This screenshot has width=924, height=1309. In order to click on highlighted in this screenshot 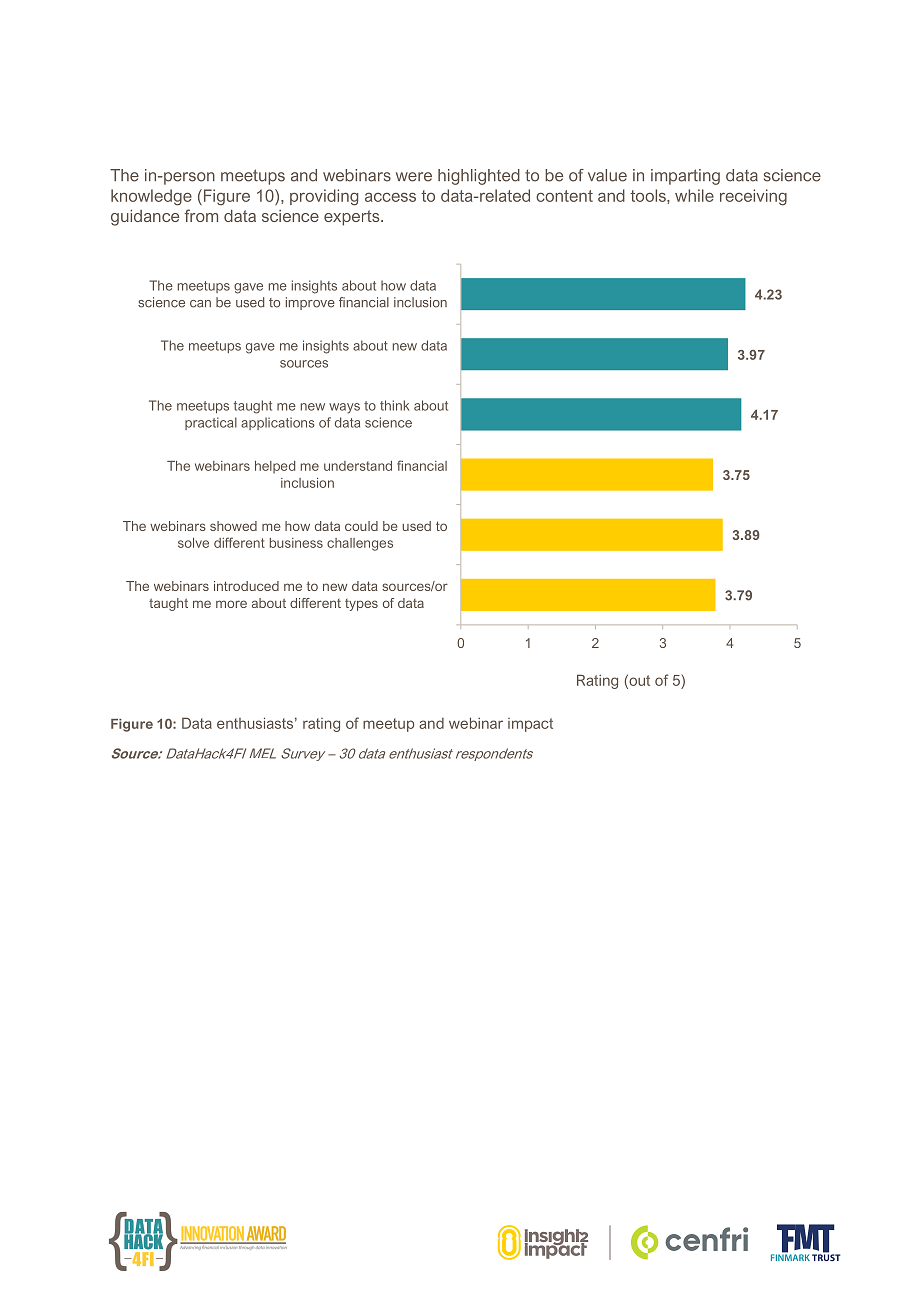, I will do `click(479, 177)`.
